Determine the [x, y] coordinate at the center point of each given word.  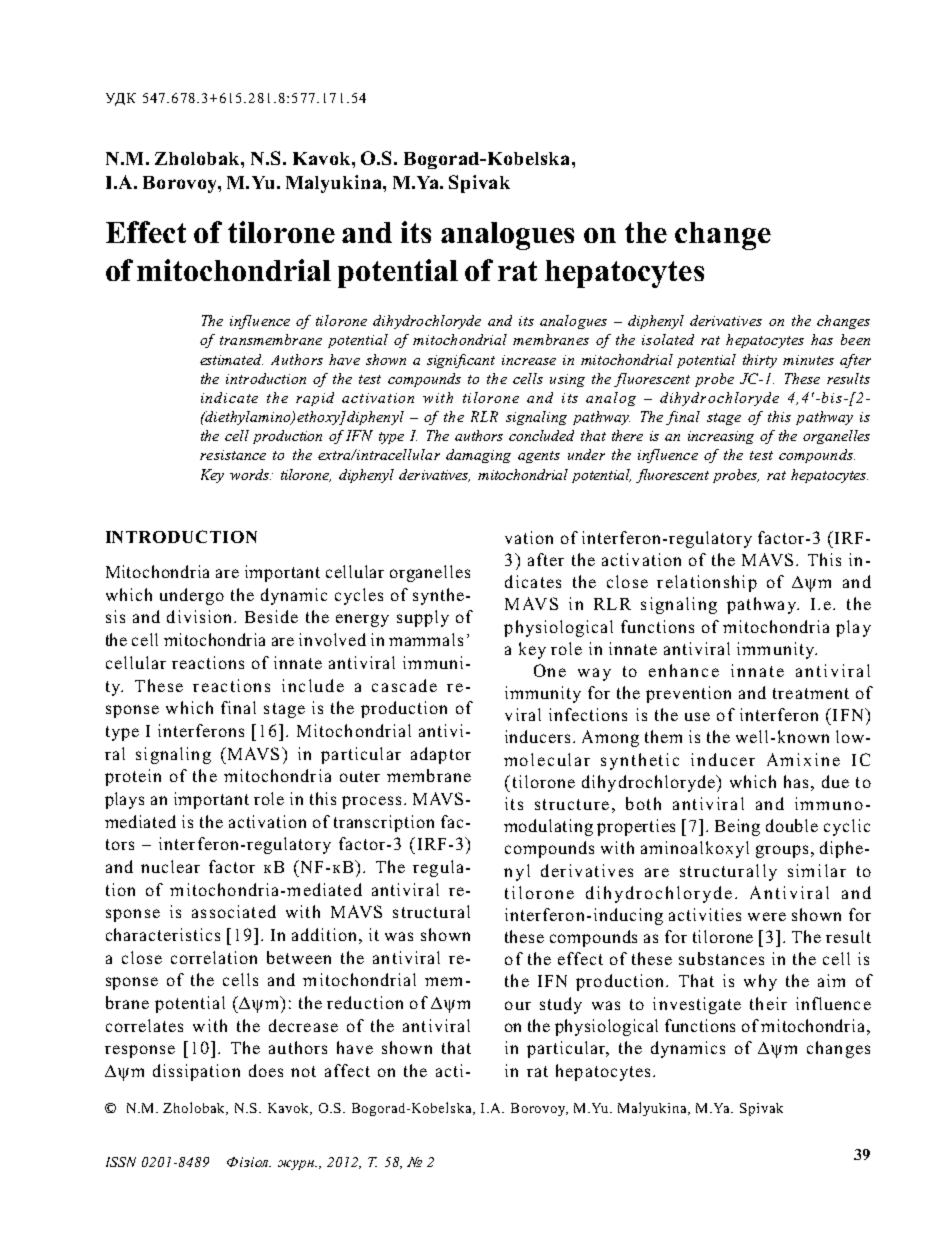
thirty [760, 361]
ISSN [121, 1162]
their [768, 1003]
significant [461, 361]
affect [347, 1070]
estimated [231, 359]
